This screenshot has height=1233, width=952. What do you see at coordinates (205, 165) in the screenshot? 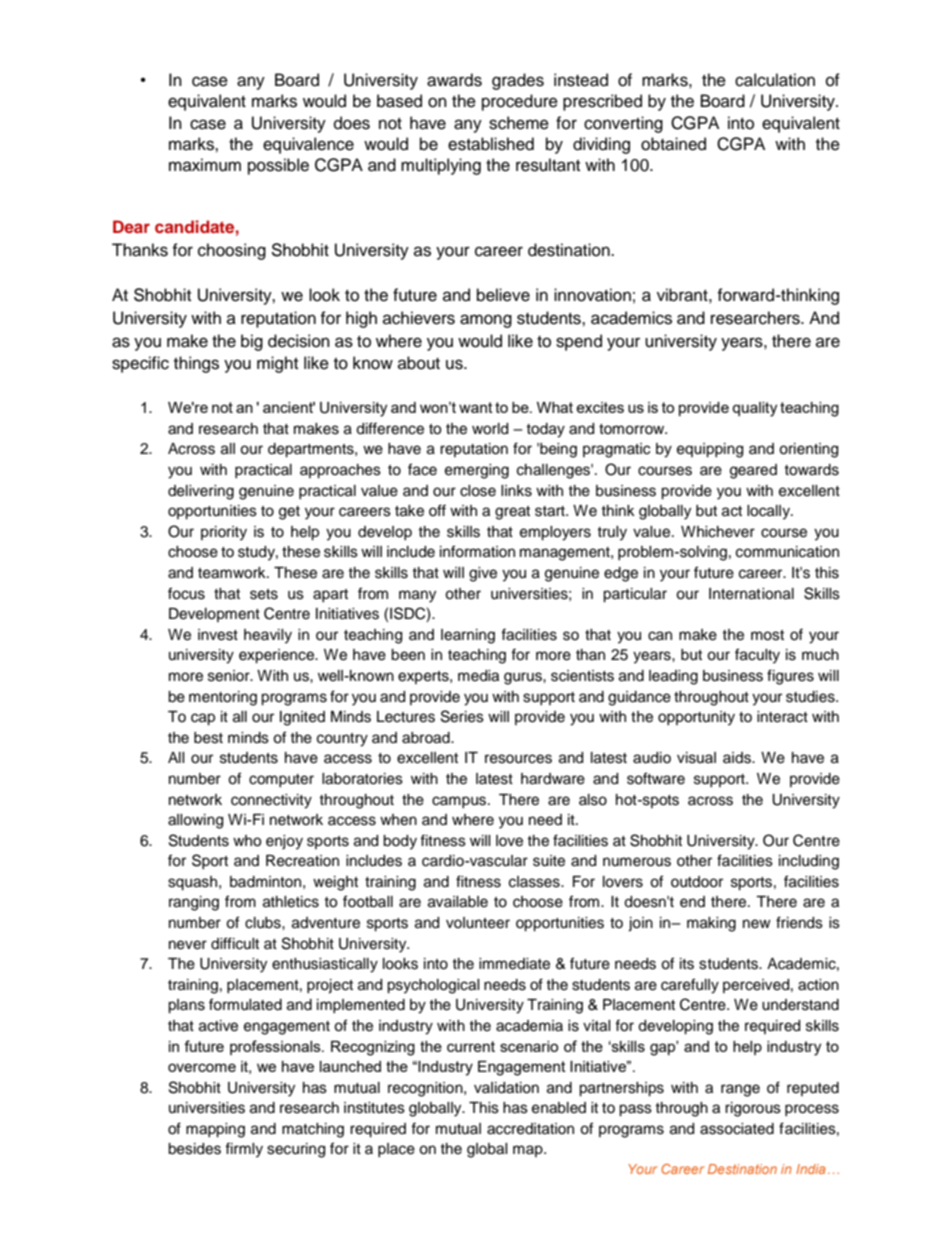
I see `maximum` at bounding box center [205, 165].
